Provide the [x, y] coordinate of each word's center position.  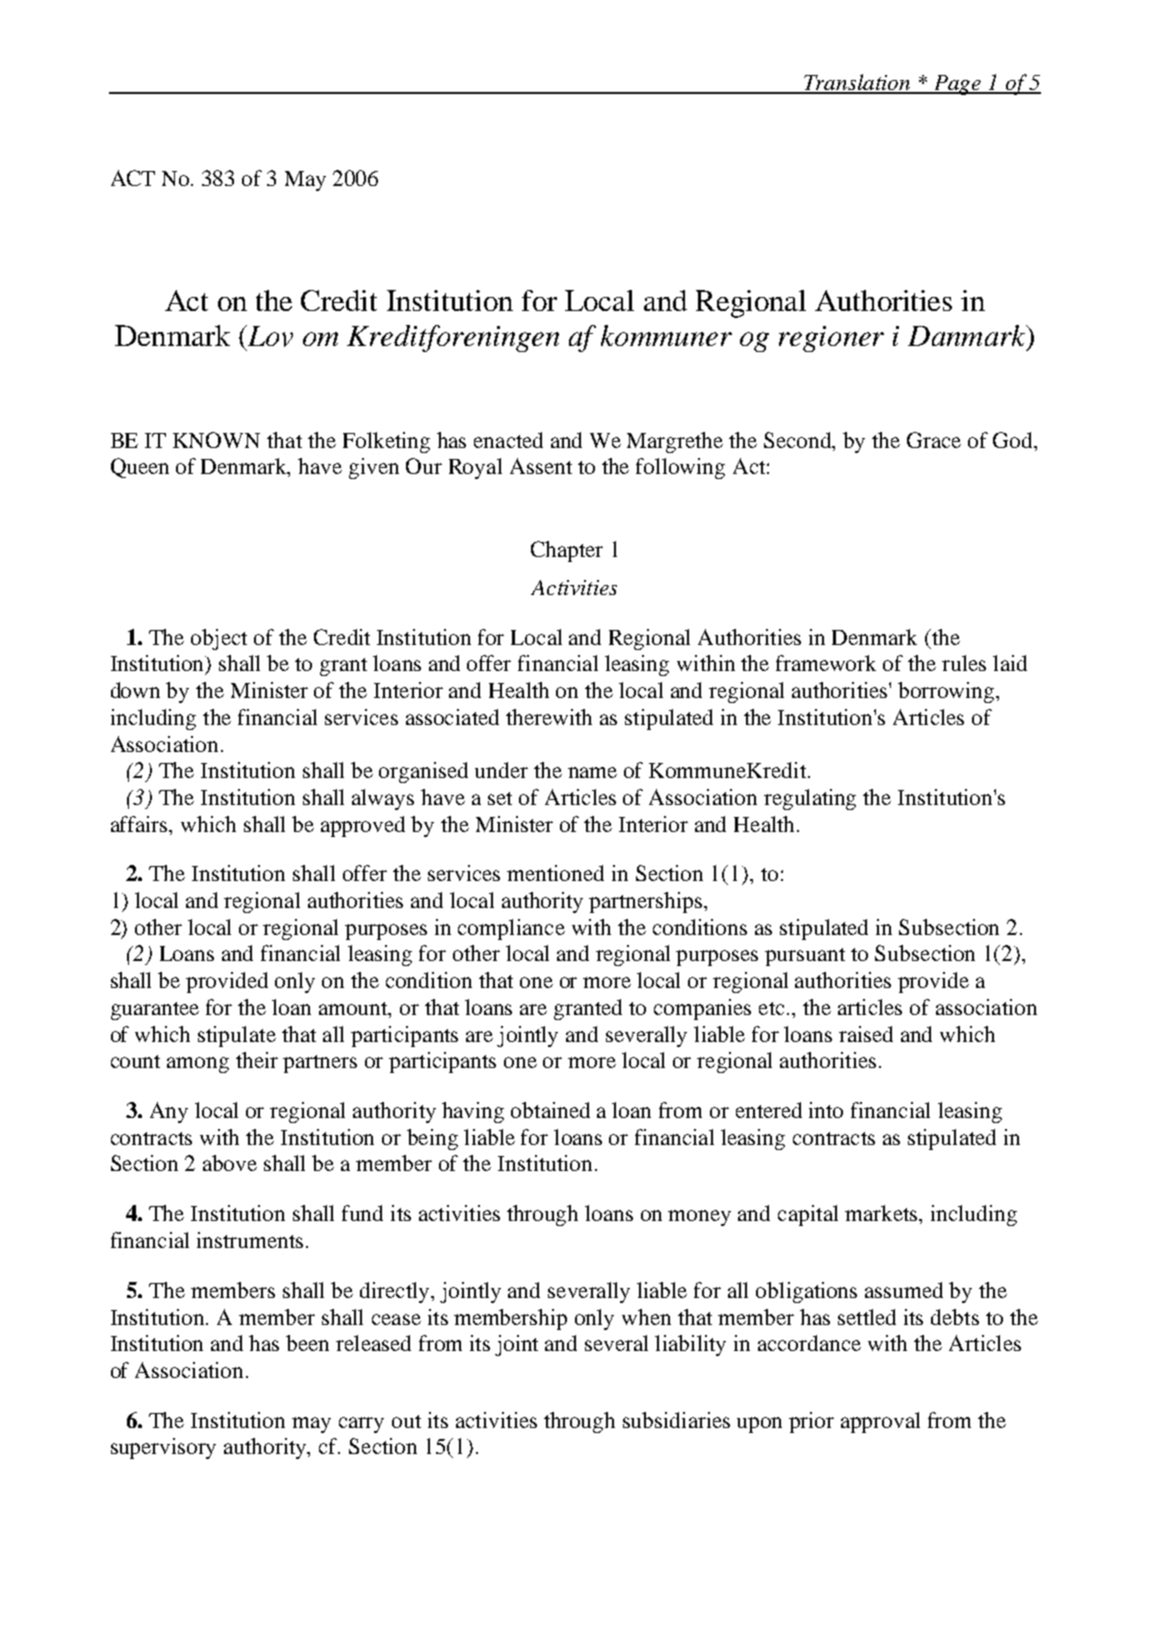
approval [880, 1422]
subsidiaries [676, 1420]
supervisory [163, 1448]
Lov [269, 336]
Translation [857, 83]
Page [958, 85]
